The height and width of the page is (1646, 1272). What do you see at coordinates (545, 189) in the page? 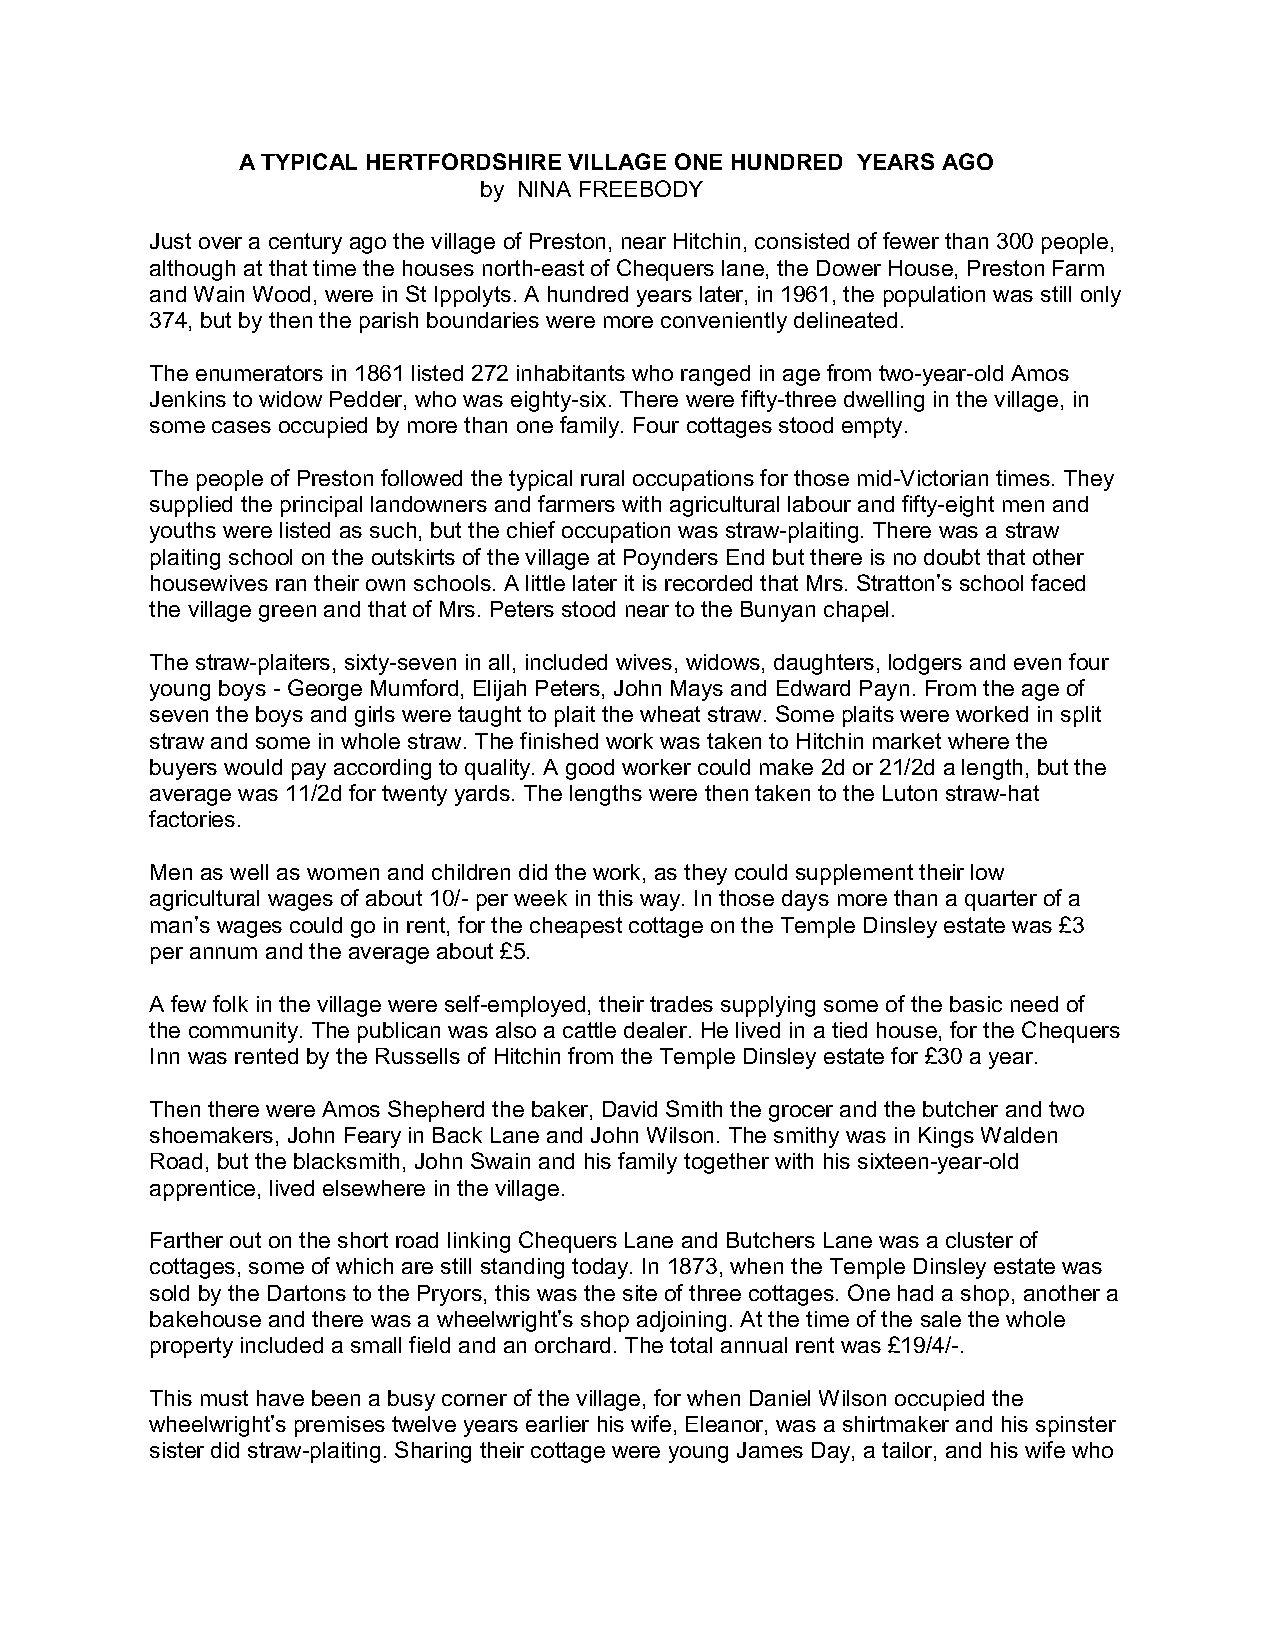
I see `NINA` at bounding box center [545, 189].
